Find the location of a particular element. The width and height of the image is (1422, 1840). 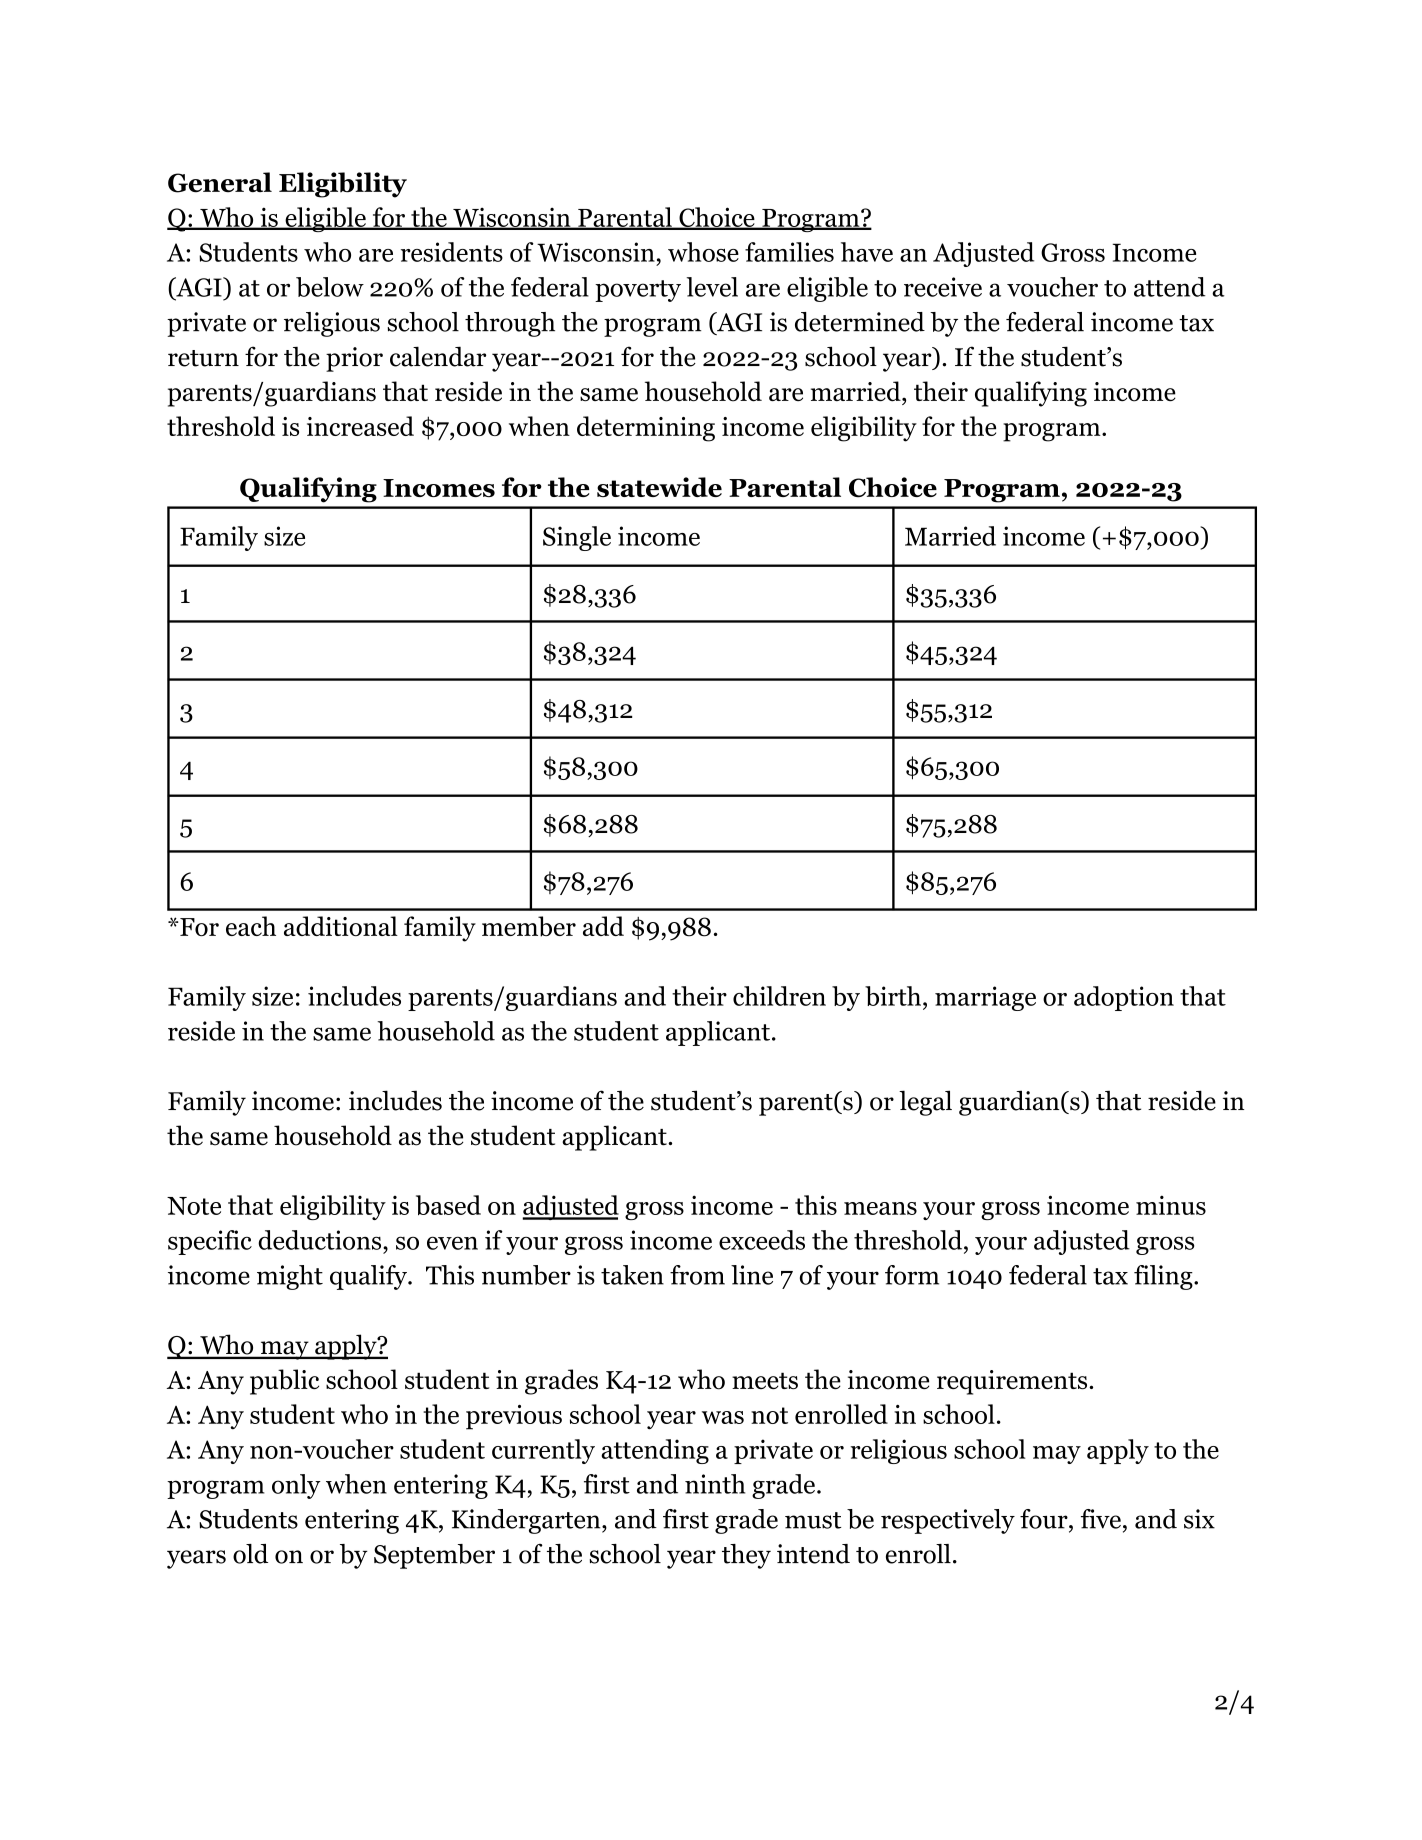

five is located at coordinates (1101, 1519).
